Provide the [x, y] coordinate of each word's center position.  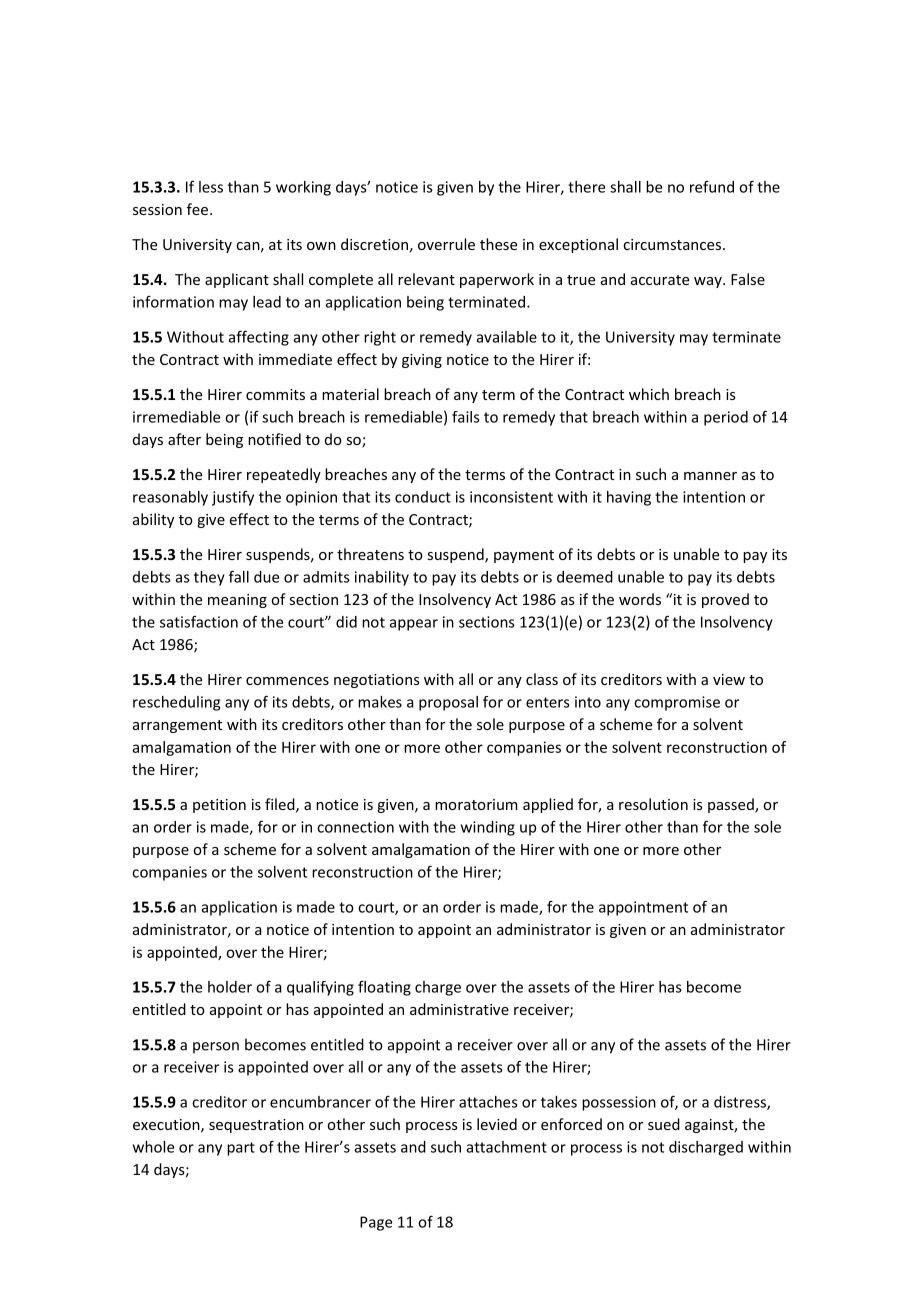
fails [466, 417]
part [241, 1149]
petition [219, 806]
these [498, 244]
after [184, 439]
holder [230, 987]
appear [414, 625]
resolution [653, 804]
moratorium [476, 804]
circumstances [673, 244]
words [640, 599]
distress [741, 1103]
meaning [237, 601]
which [649, 394]
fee [199, 209]
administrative [459, 1009]
